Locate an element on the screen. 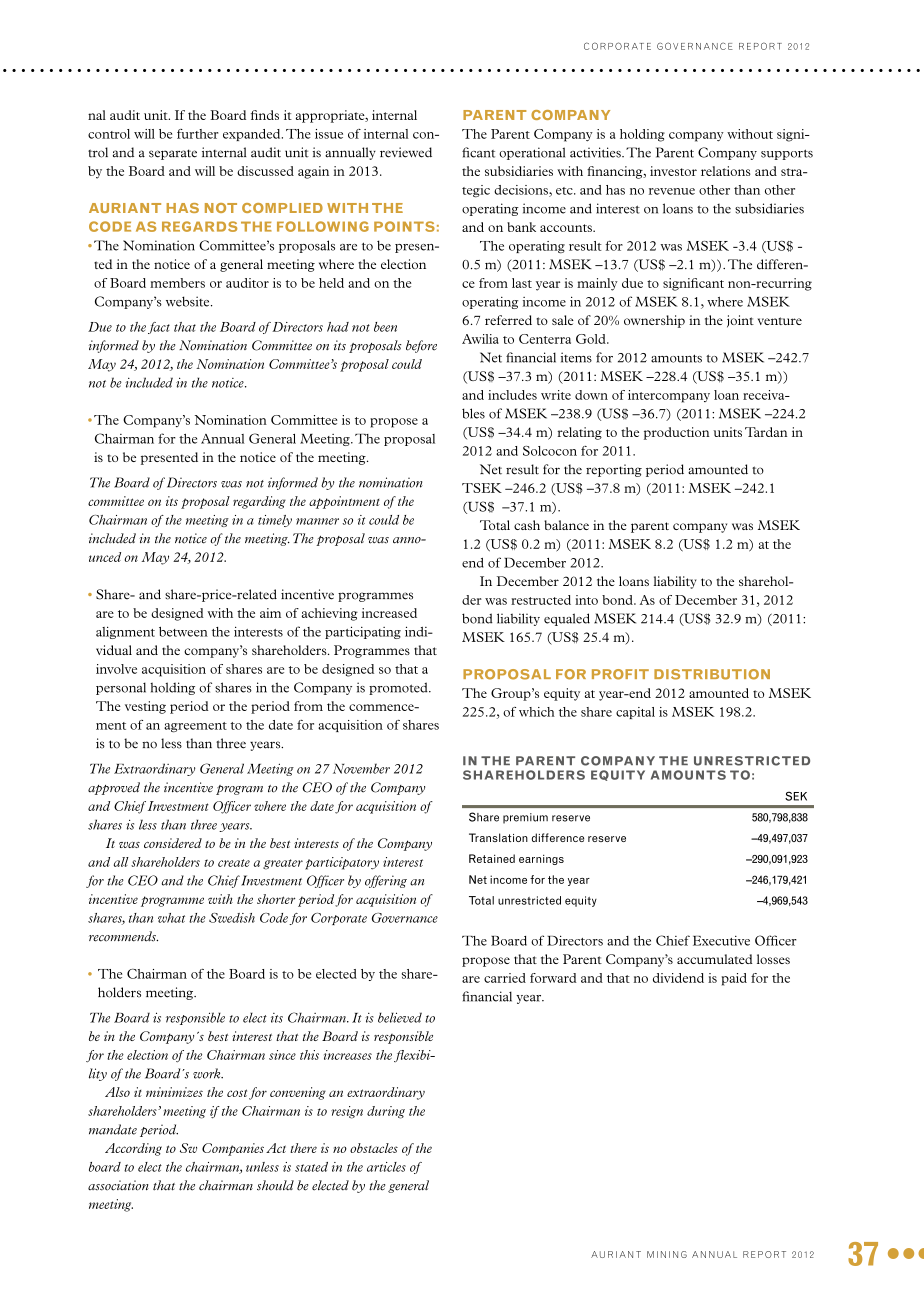  Executive is located at coordinates (721, 941).
